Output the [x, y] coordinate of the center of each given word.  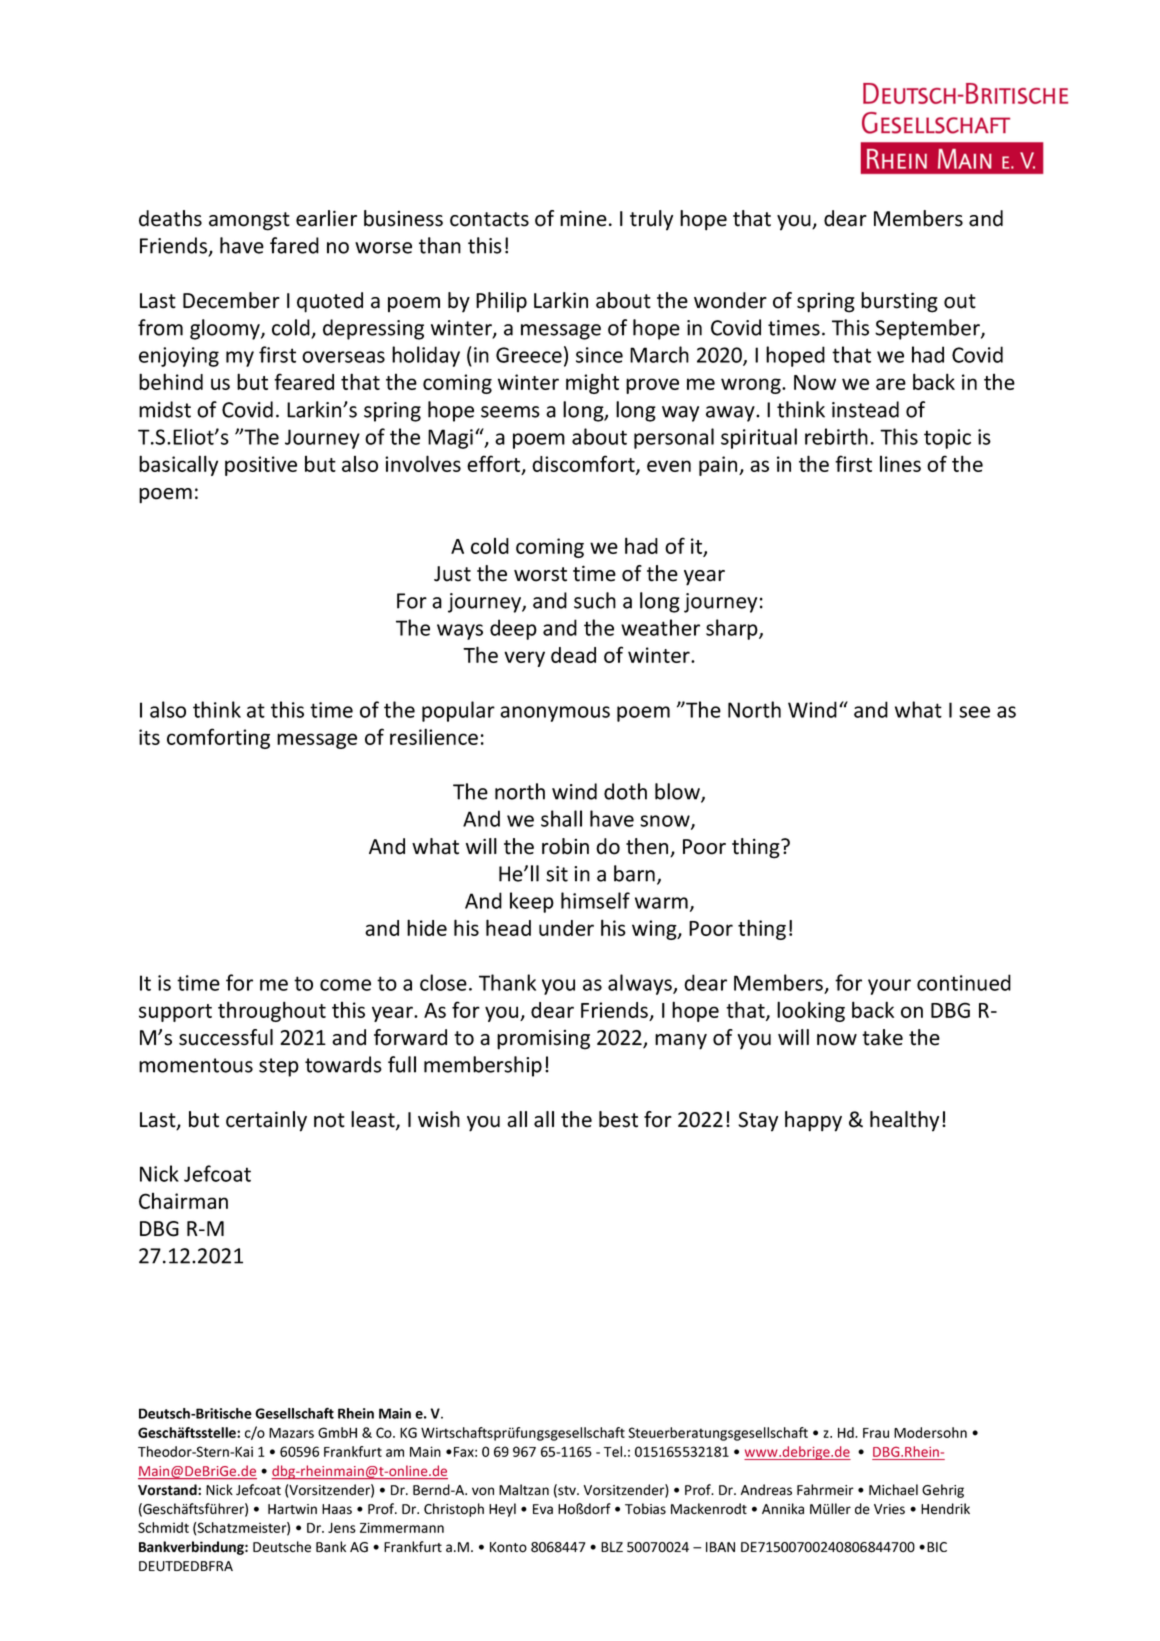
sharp [733, 629]
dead [573, 655]
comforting [218, 738]
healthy [904, 1121]
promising [543, 1039]
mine [583, 218]
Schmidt [163, 1527]
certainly [266, 1121]
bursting [899, 302]
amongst [249, 221]
